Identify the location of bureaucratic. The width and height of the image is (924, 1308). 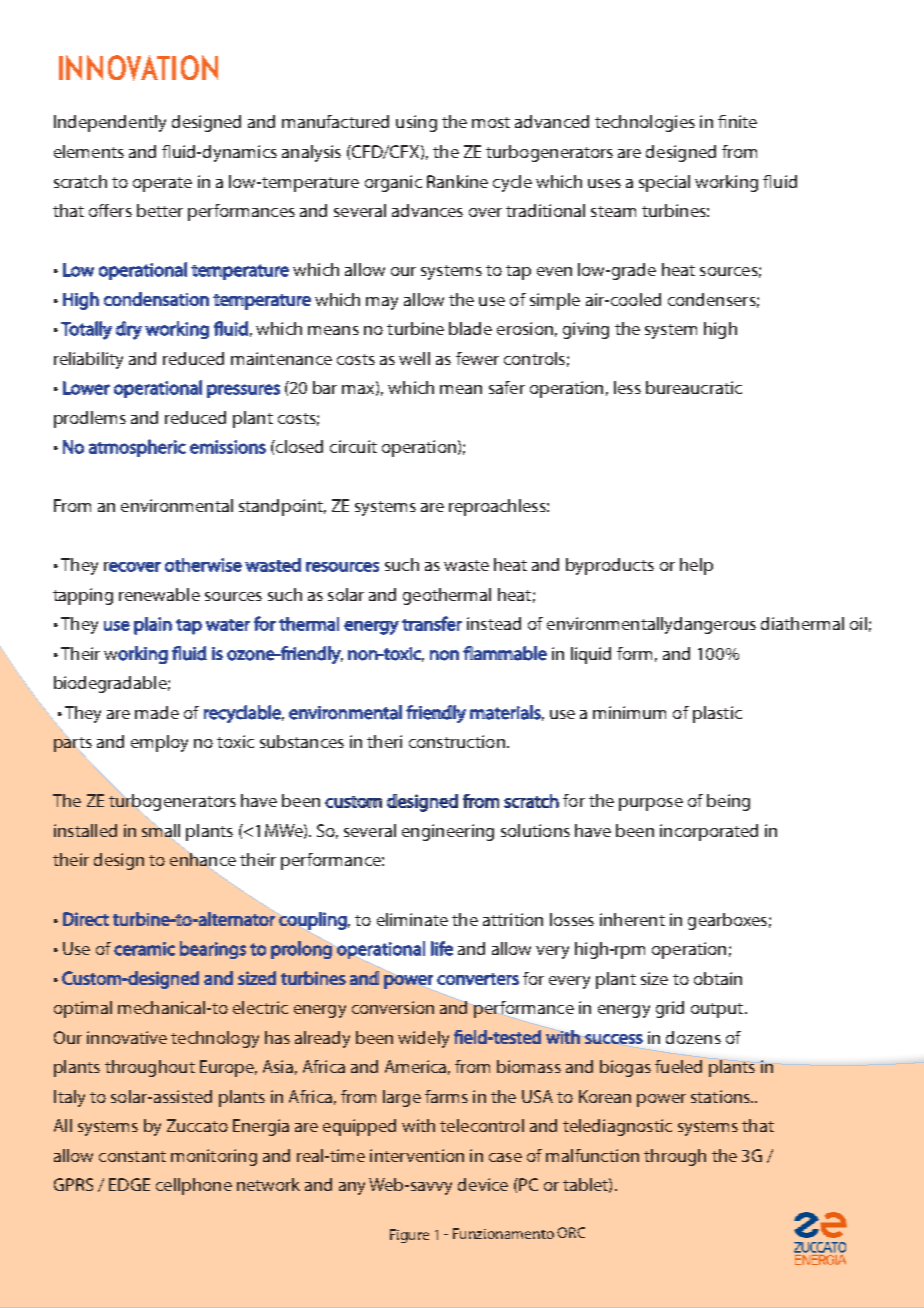
(694, 387).
